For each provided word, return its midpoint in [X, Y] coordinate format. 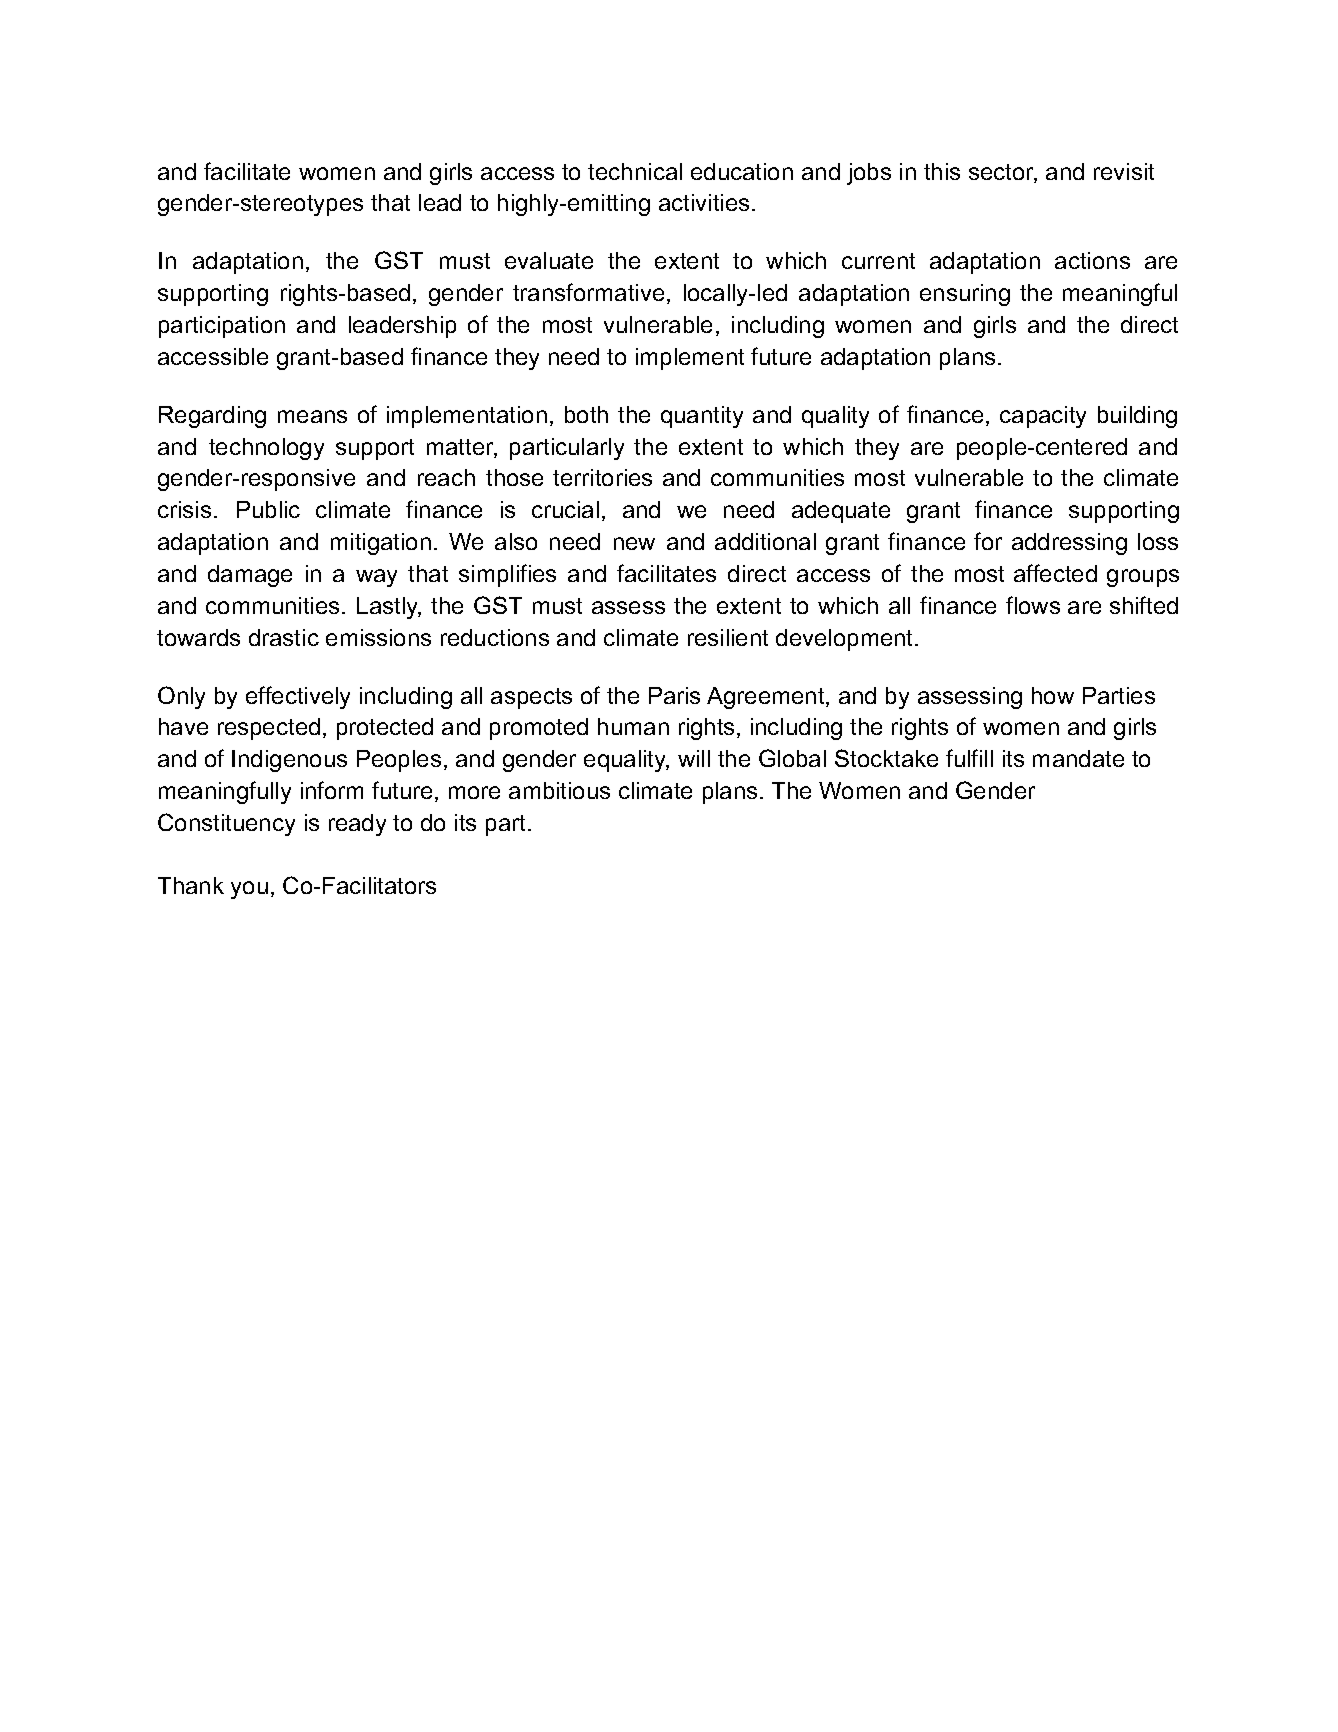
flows [1033, 605]
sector [1003, 173]
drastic [284, 637]
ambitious [559, 790]
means [312, 416]
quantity [702, 417]
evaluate [549, 260]
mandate [1078, 758]
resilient [728, 637]
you [249, 890]
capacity [1043, 417]
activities [704, 202]
